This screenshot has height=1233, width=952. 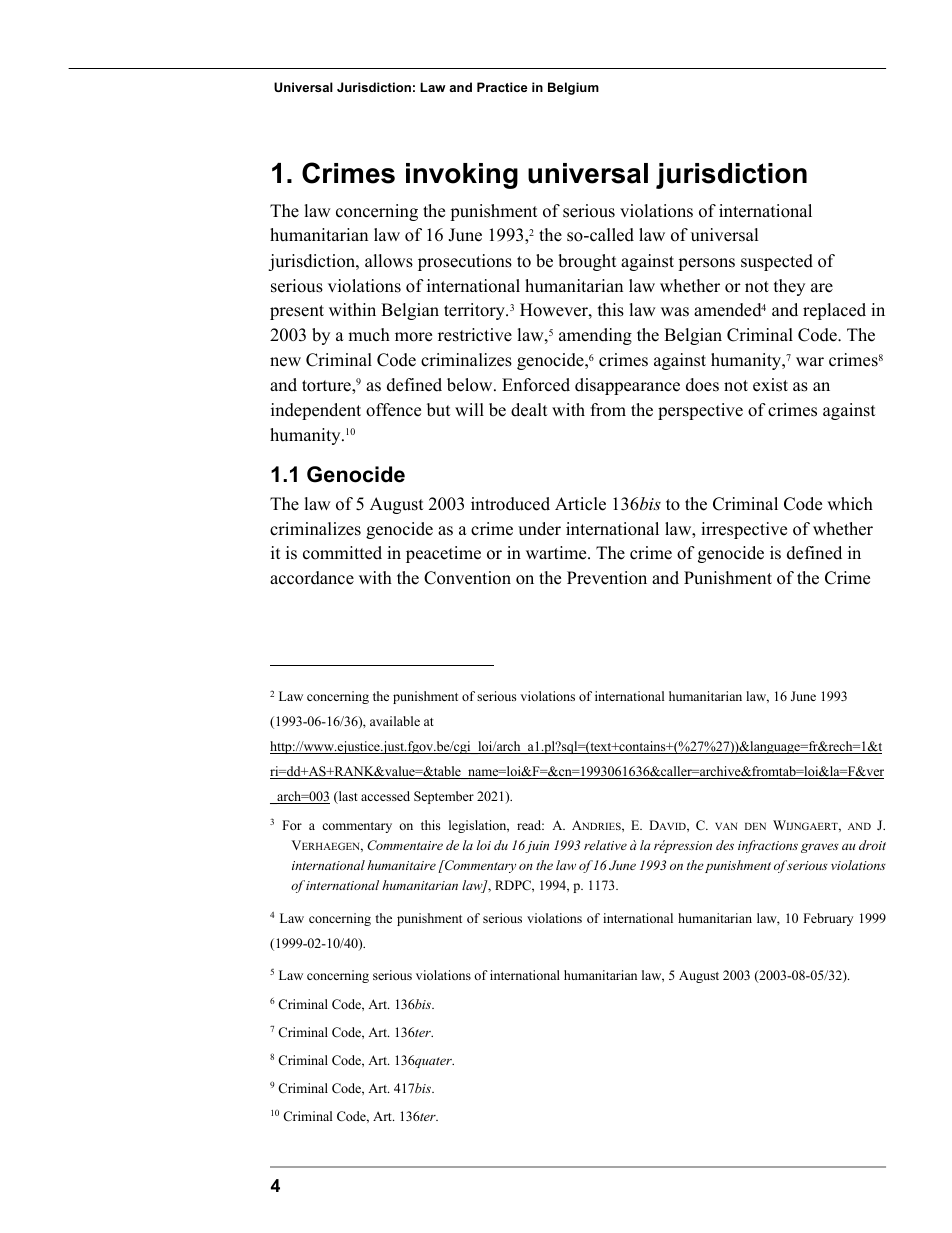 What do you see at coordinates (850, 504) in the screenshot?
I see `which` at bounding box center [850, 504].
